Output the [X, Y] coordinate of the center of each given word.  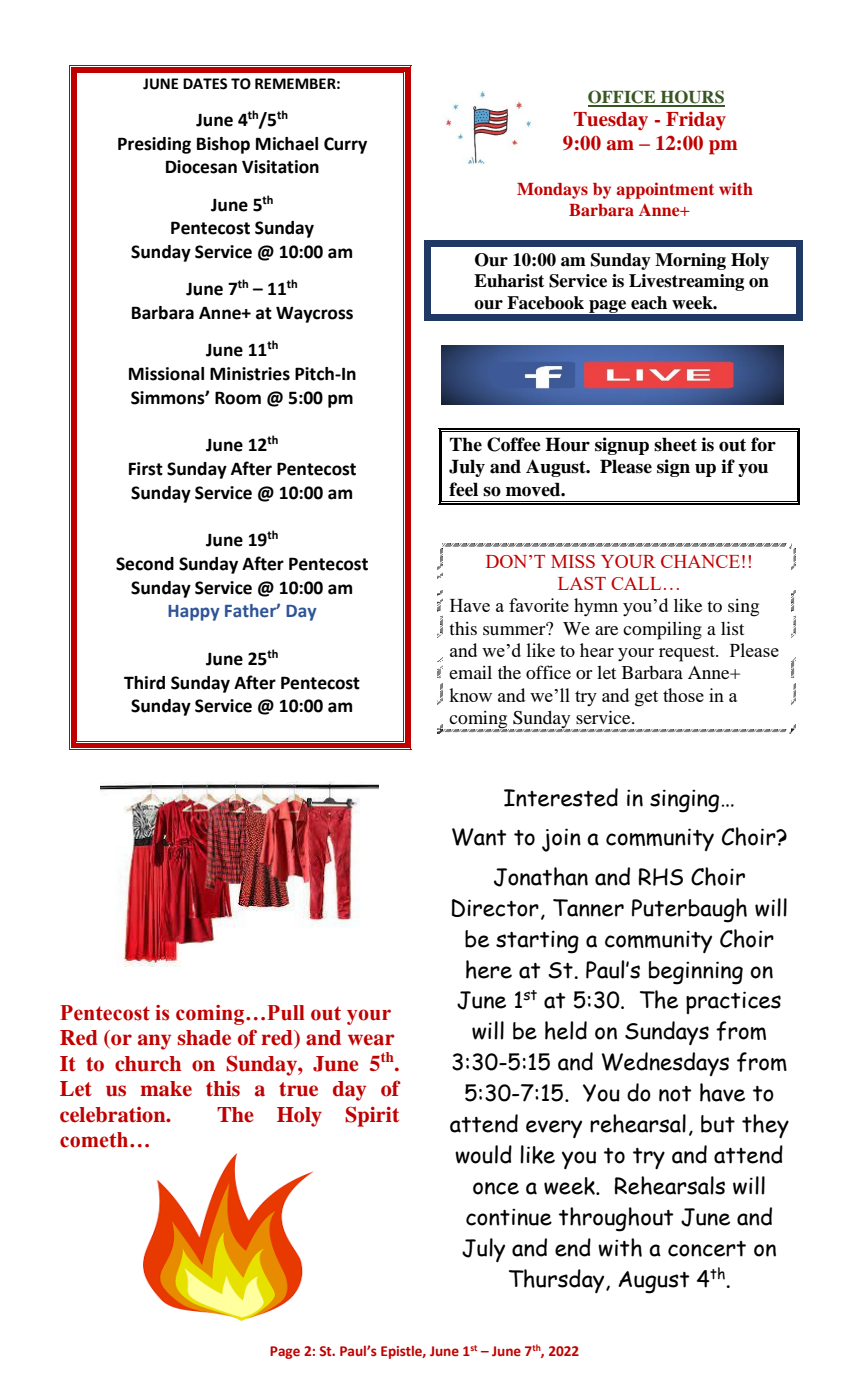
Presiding [154, 145]
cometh [95, 1140]
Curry [345, 145]
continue [509, 1217]
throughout [616, 1219]
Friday [696, 120]
